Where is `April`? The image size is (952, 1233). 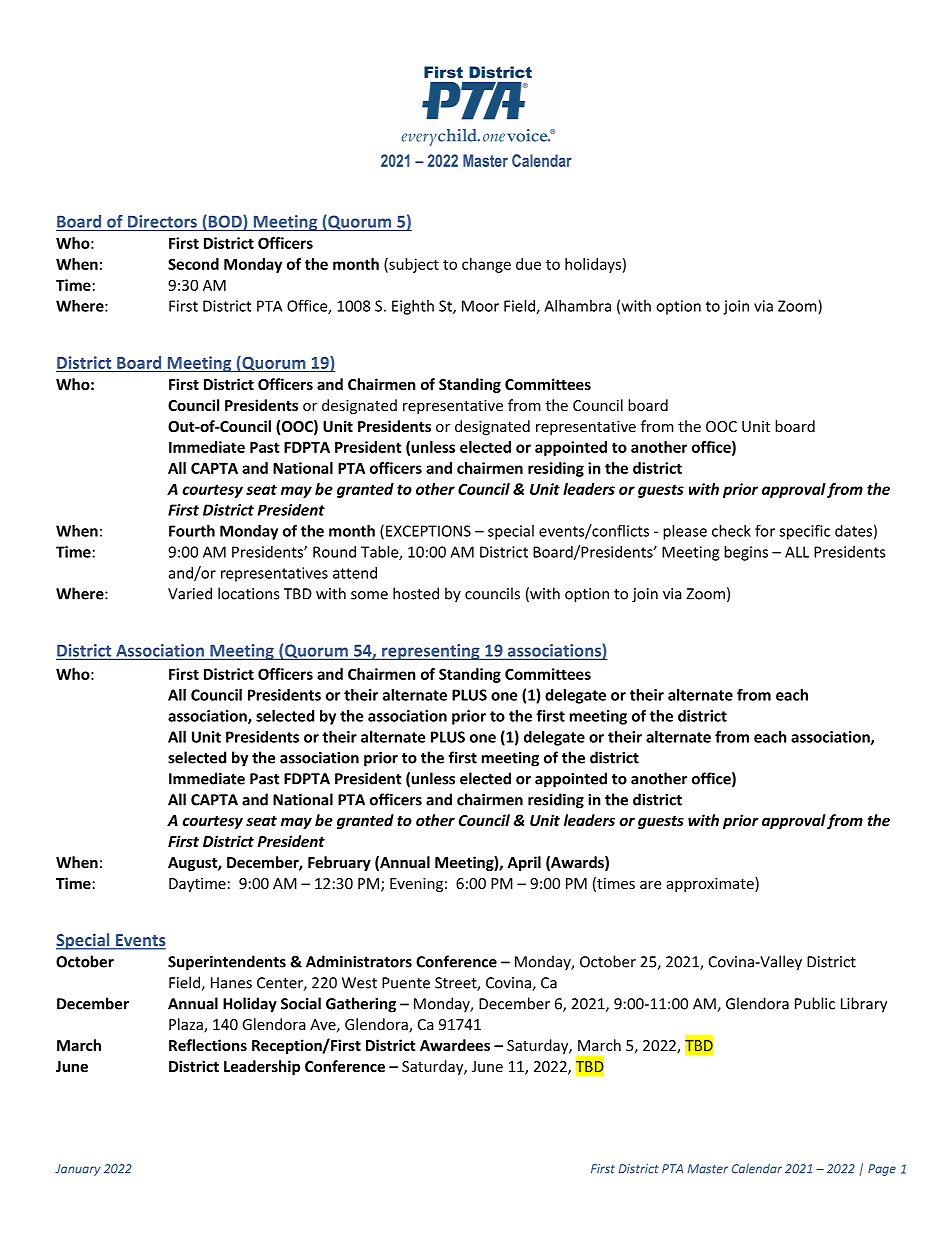 April is located at coordinates (524, 863).
